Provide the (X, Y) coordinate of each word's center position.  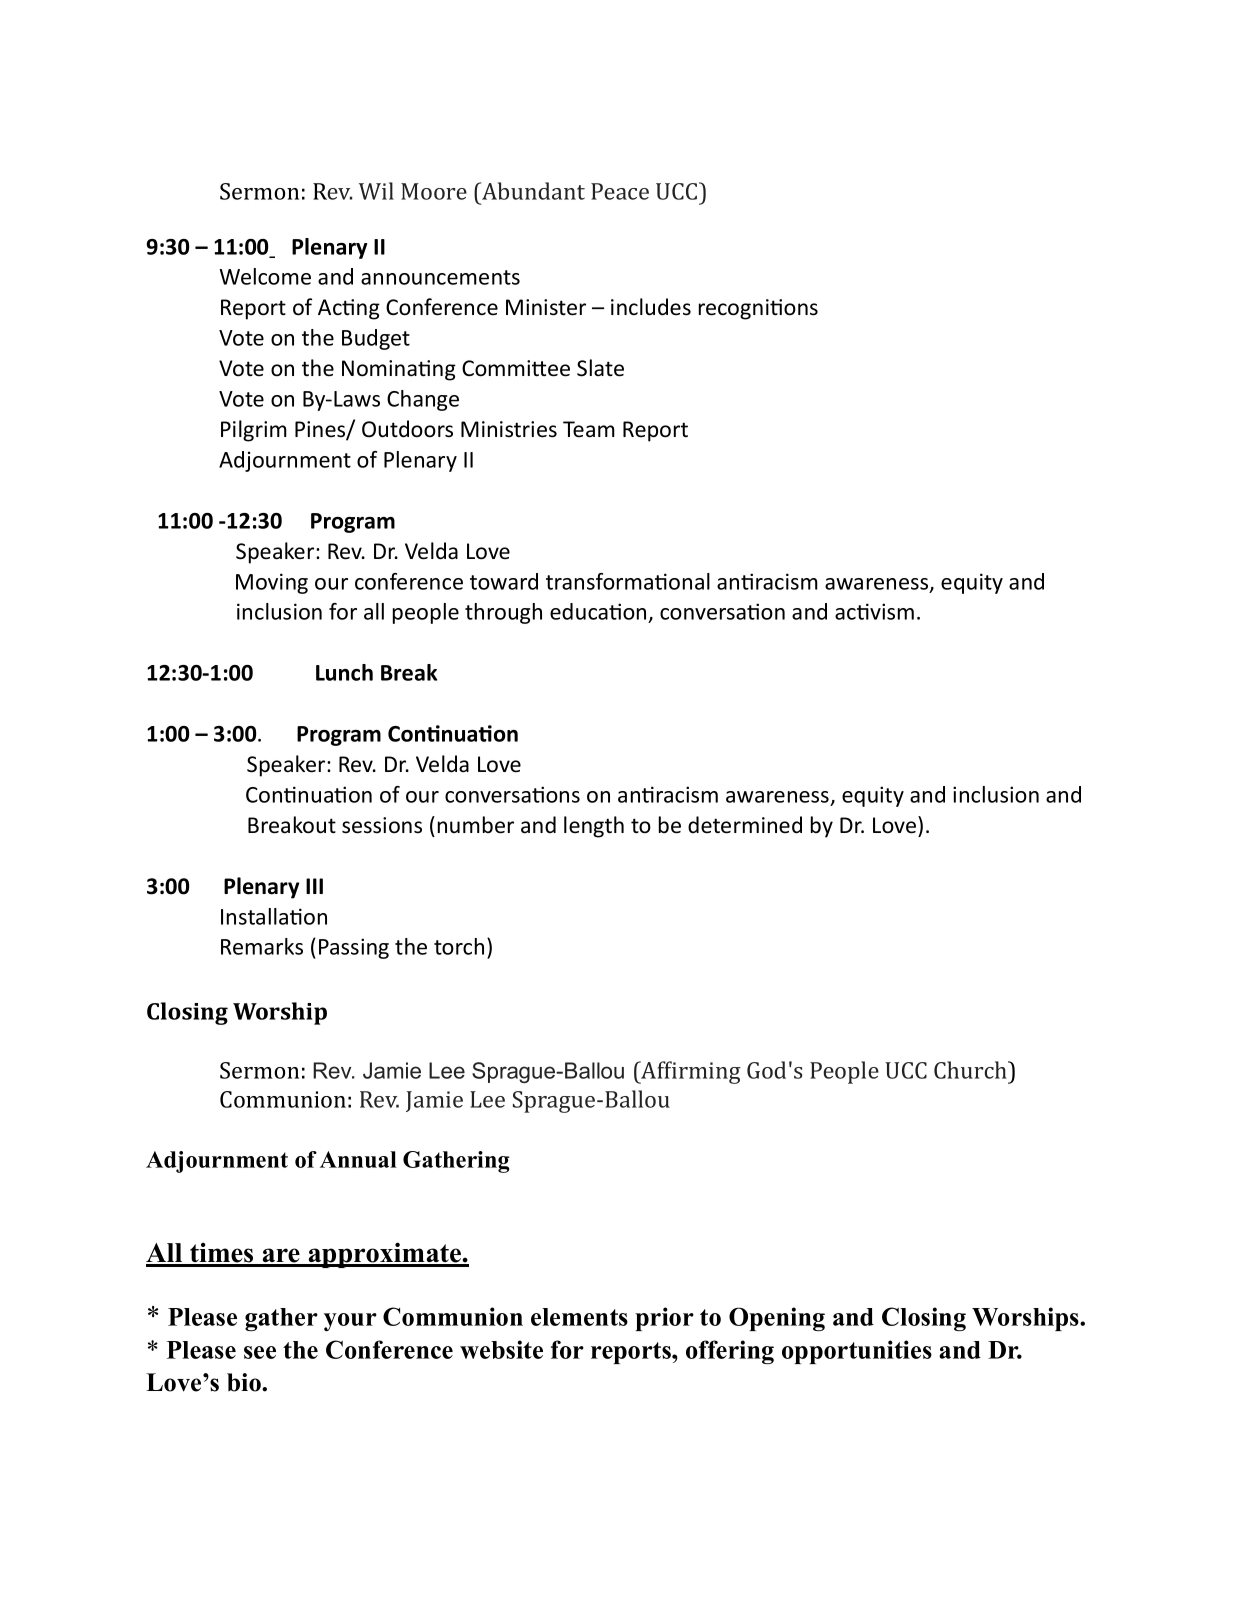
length (594, 827)
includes (651, 307)
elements (579, 1317)
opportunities (857, 1352)
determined (745, 825)
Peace (620, 191)
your (350, 1322)
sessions (382, 825)
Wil (376, 191)
